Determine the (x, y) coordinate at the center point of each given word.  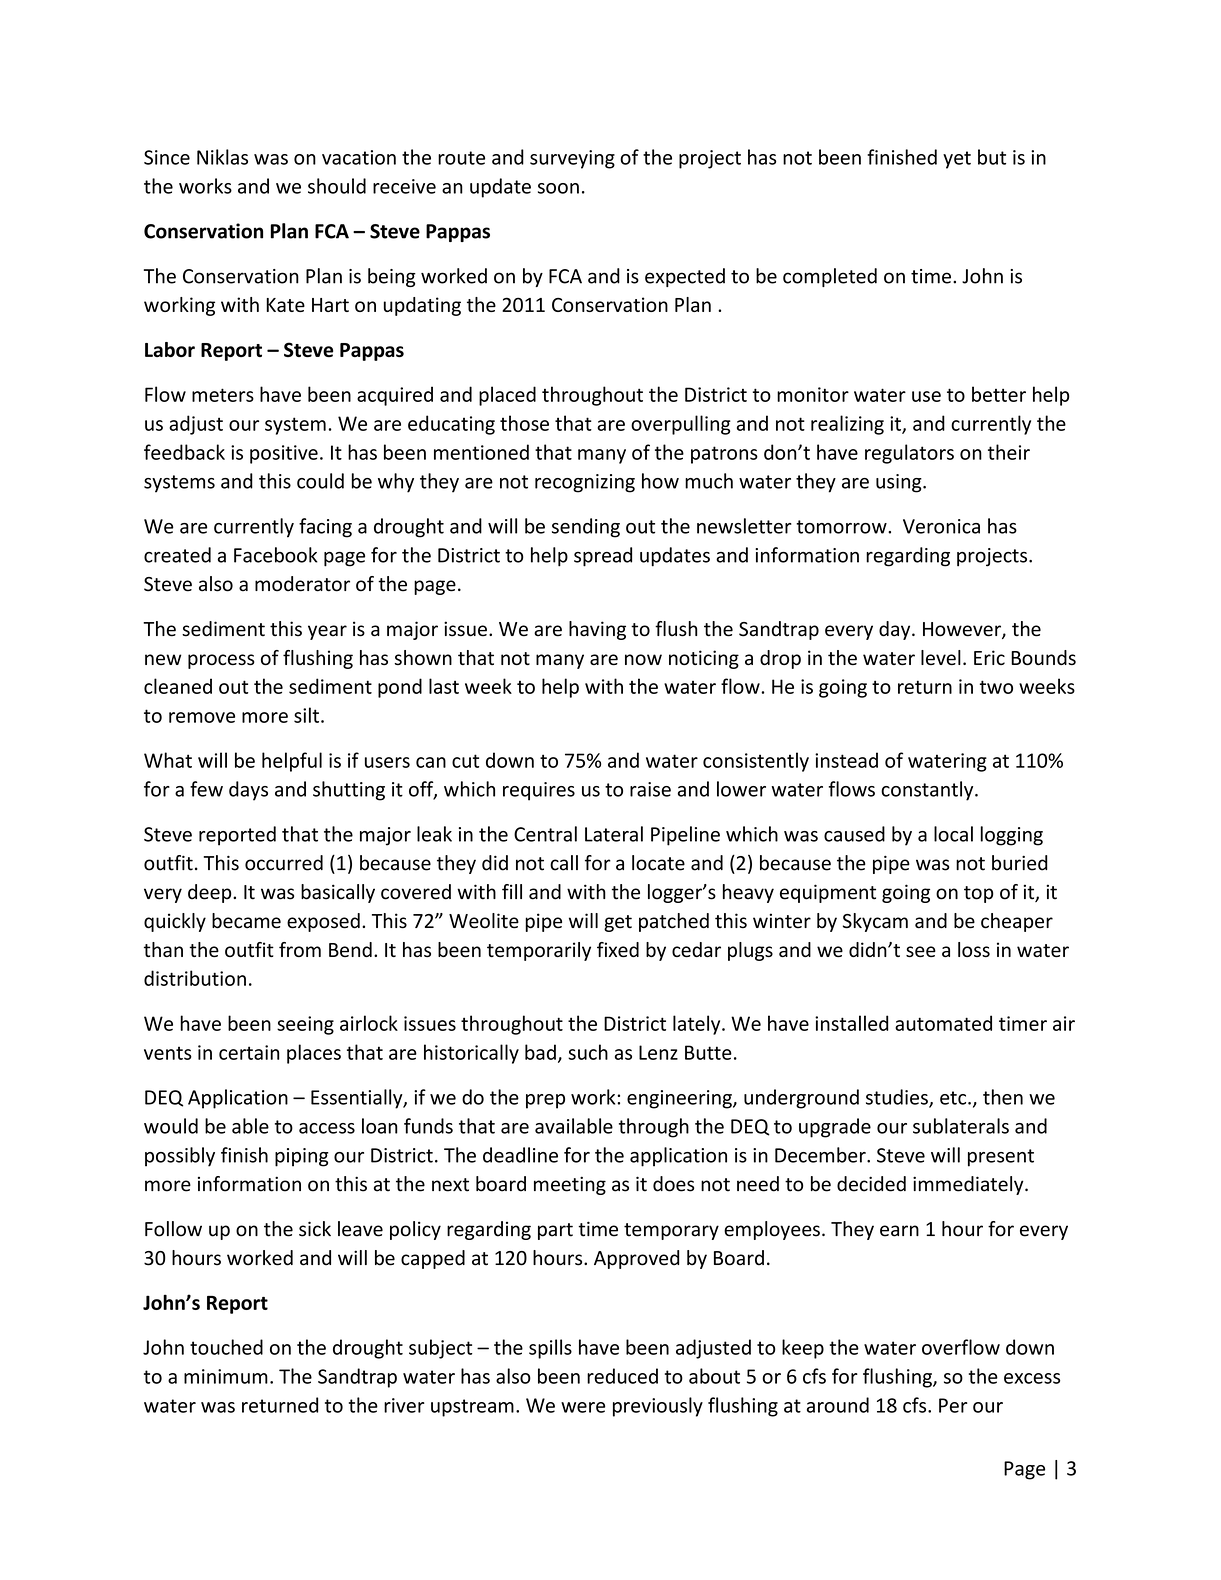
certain (249, 1052)
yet (957, 160)
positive (284, 454)
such (588, 1052)
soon (558, 188)
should (337, 186)
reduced (622, 1376)
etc (954, 1098)
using (900, 483)
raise (650, 789)
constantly (928, 791)
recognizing (585, 483)
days (248, 791)
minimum (226, 1376)
